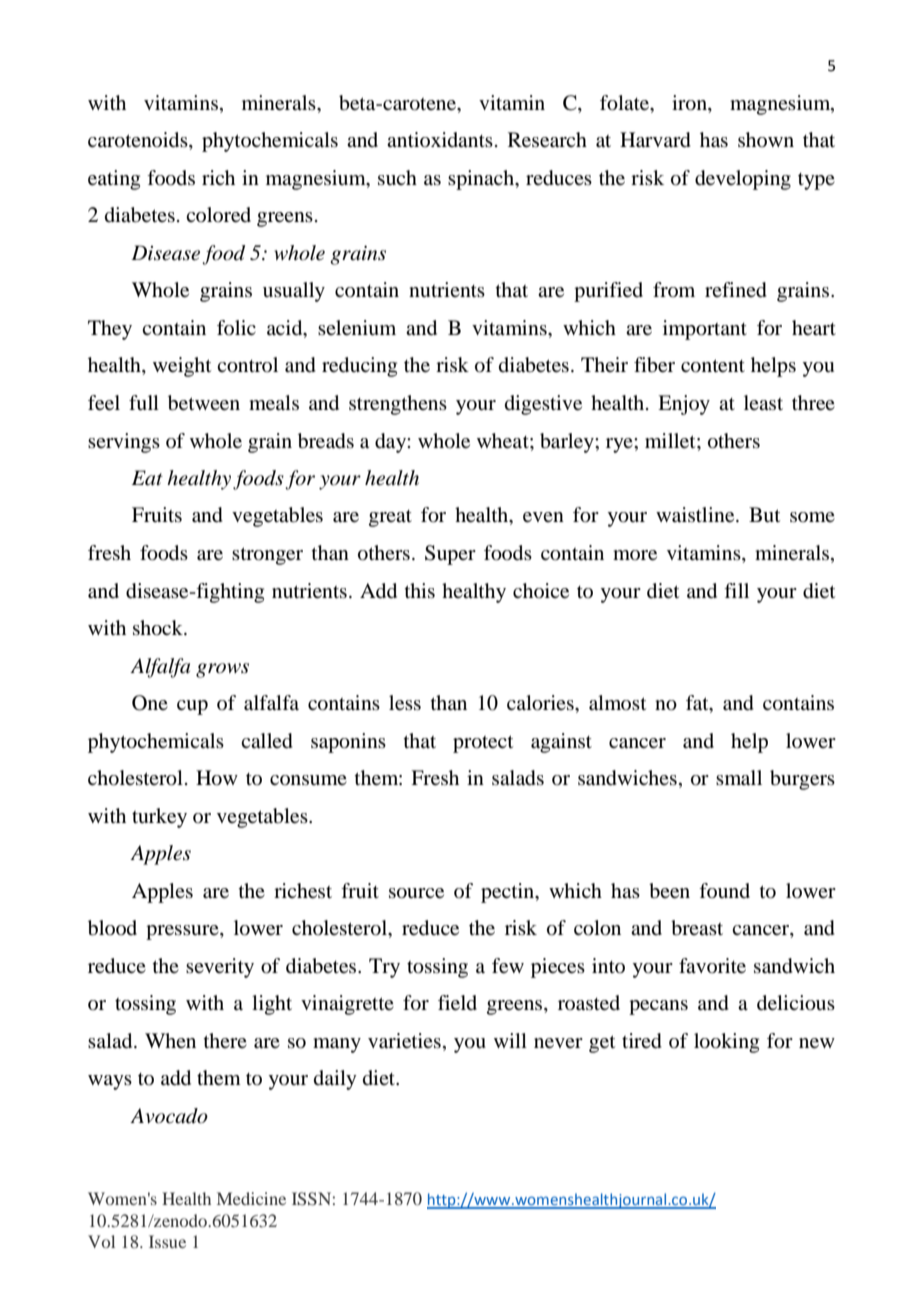  Describe the element at coordinates (159, 818) in the screenshot. I see `turkey` at that location.
